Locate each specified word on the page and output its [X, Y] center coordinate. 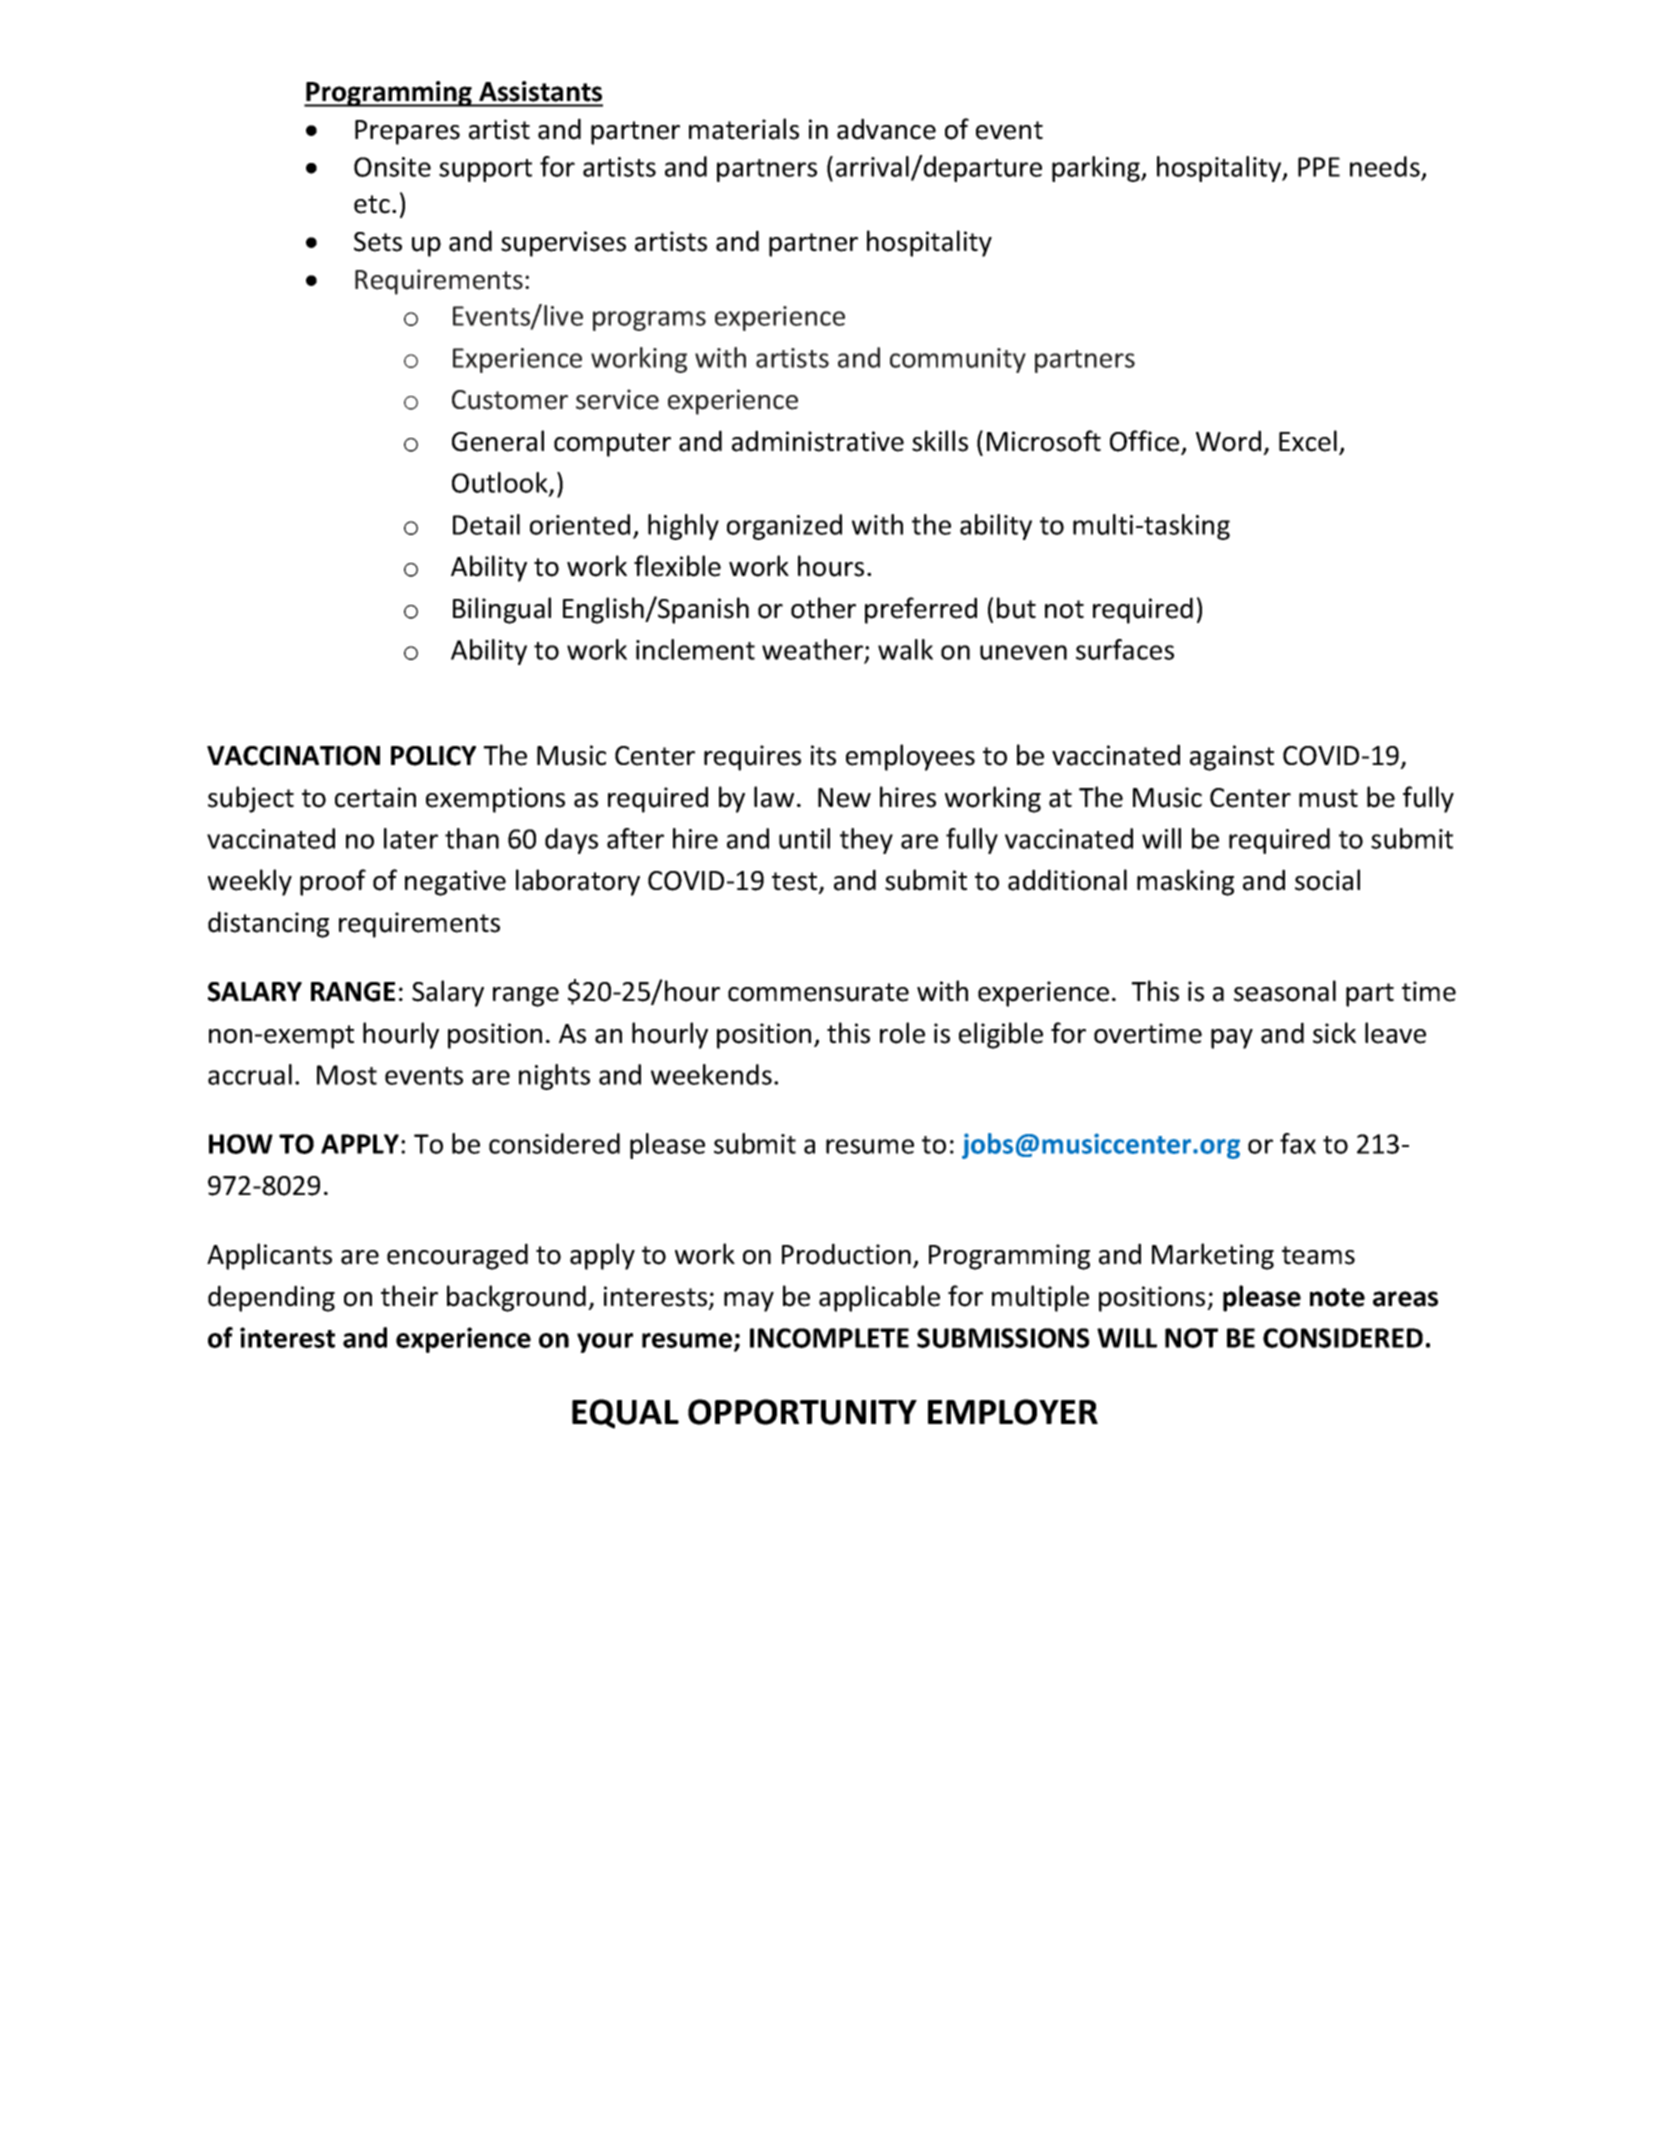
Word [1228, 441]
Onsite [392, 167]
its [823, 755]
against [1232, 758]
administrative [818, 441]
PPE [1319, 167]
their [409, 1296]
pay [1232, 1039]
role [902, 1033]
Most [347, 1075]
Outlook [501, 484]
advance [886, 129]
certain [375, 797]
